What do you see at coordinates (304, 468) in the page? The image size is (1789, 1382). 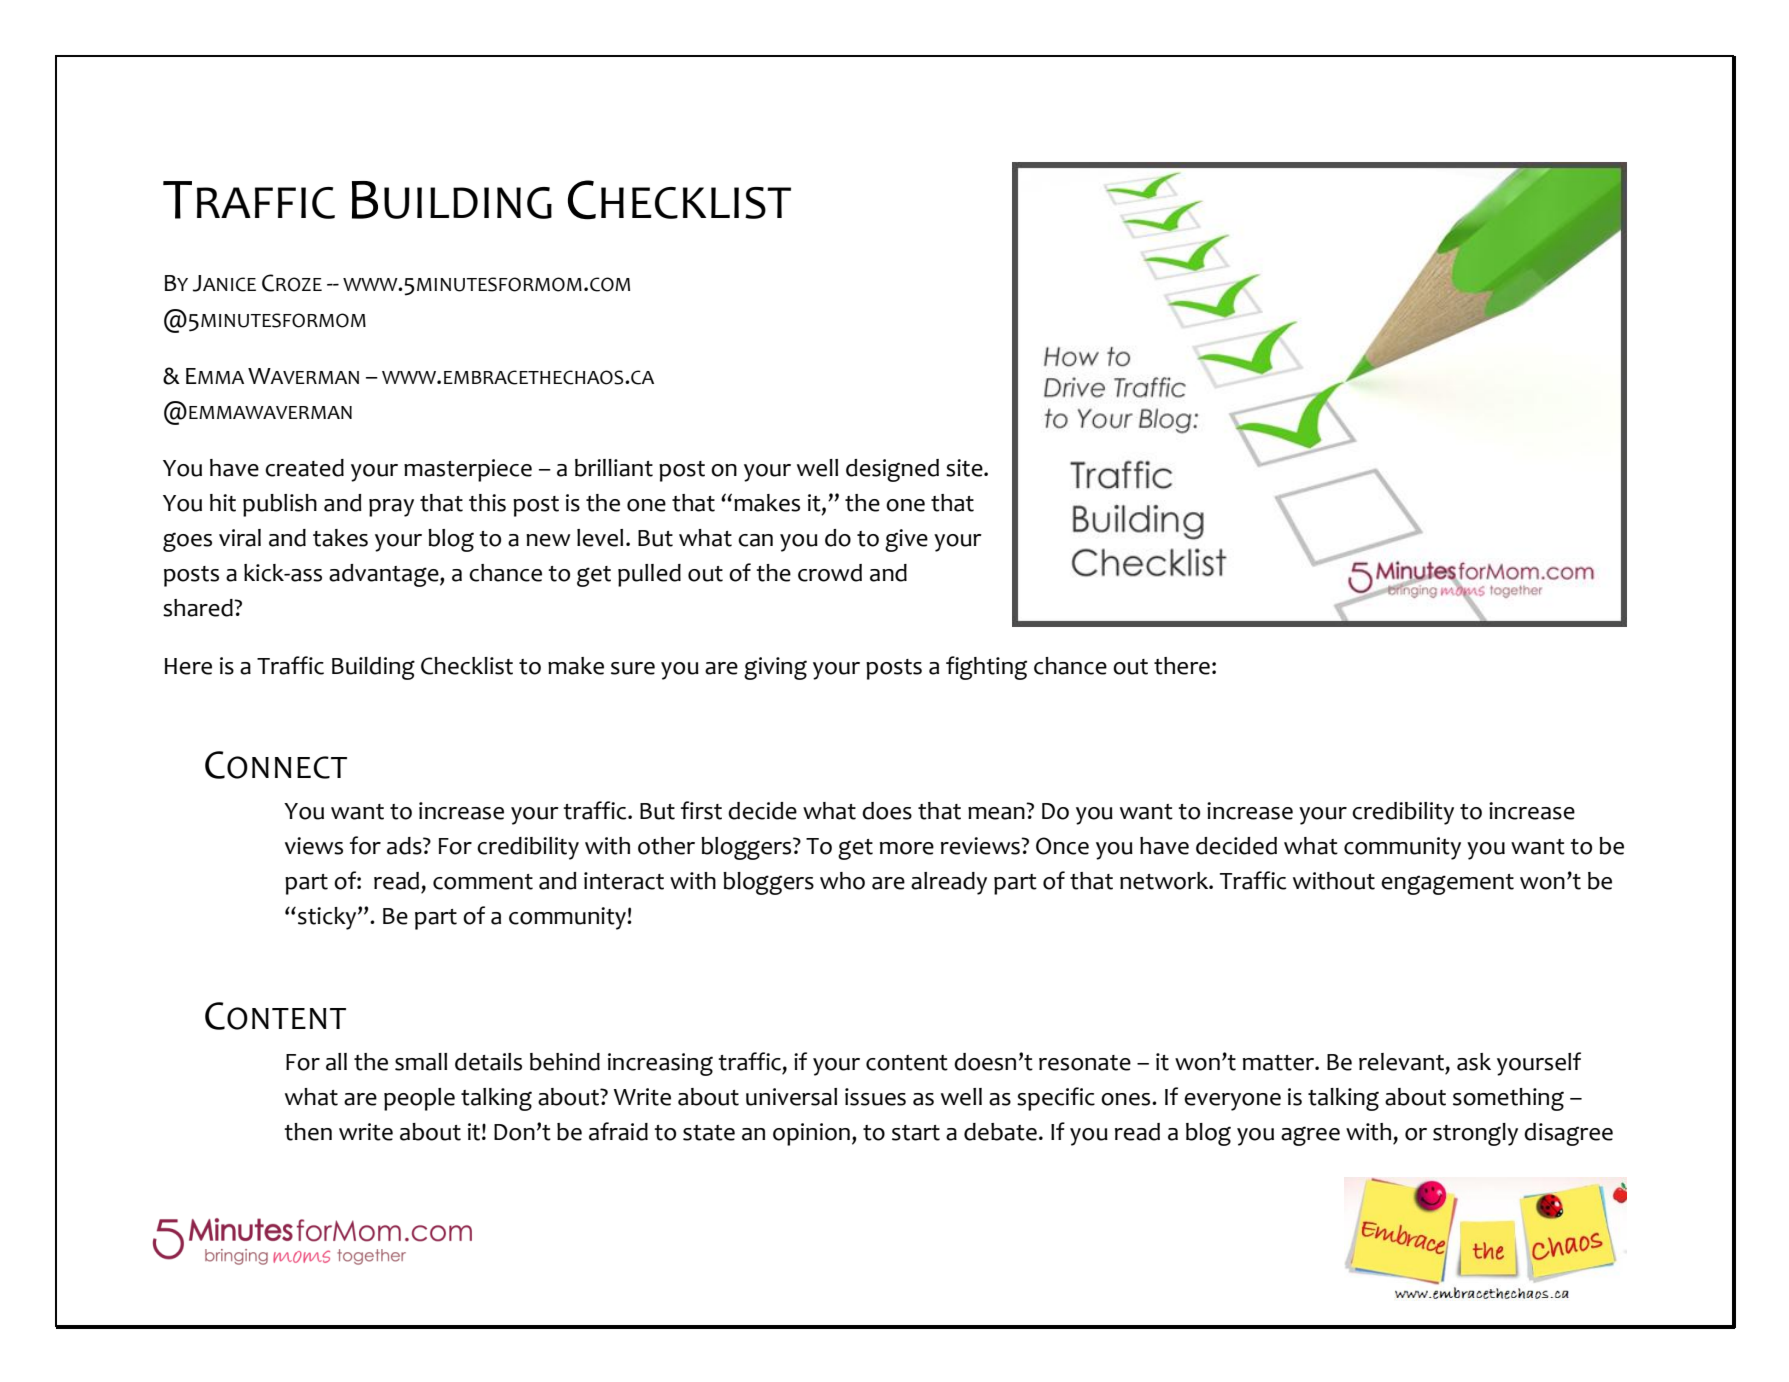 I see `created` at bounding box center [304, 468].
